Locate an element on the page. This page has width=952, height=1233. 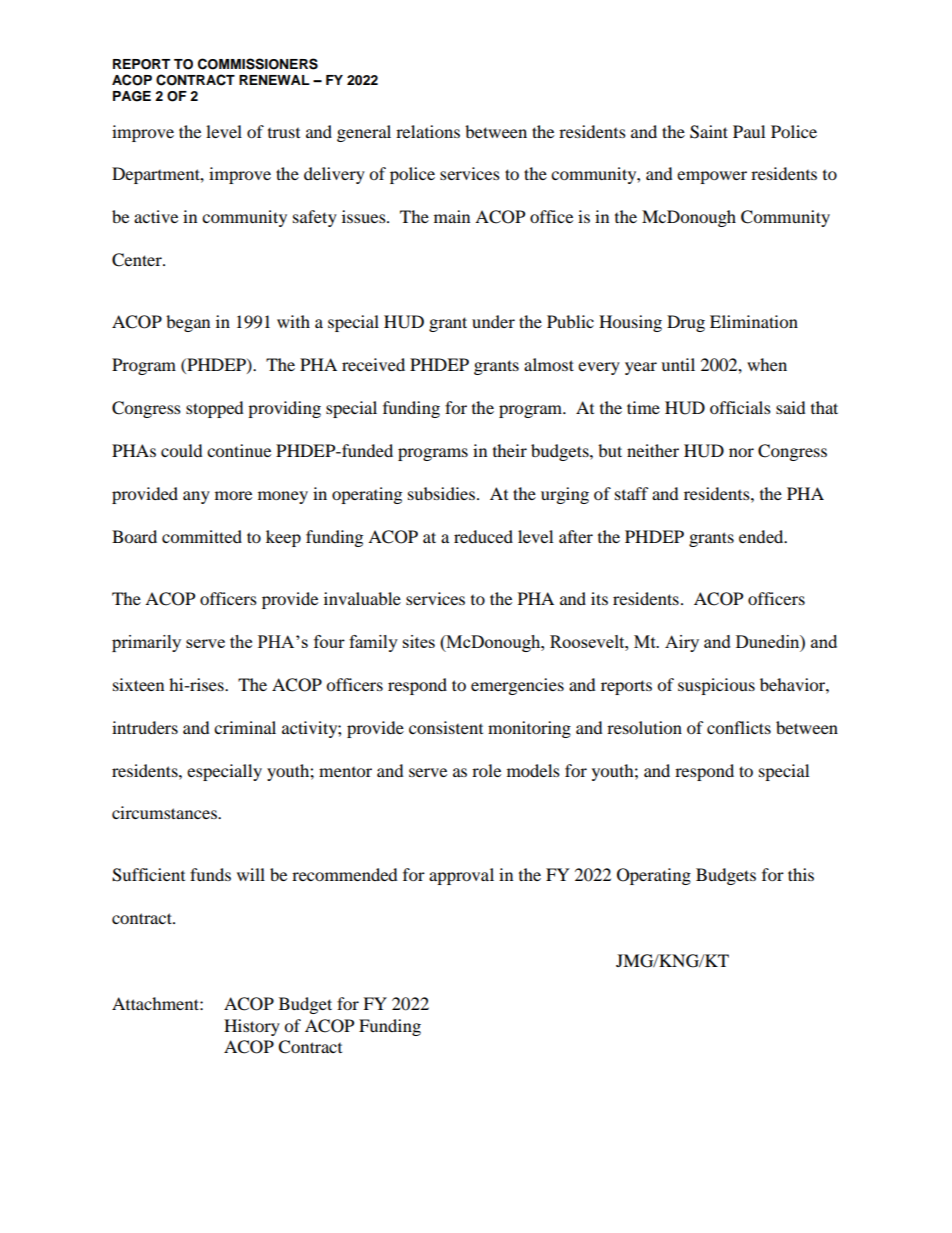
emergencies is located at coordinates (517, 686).
